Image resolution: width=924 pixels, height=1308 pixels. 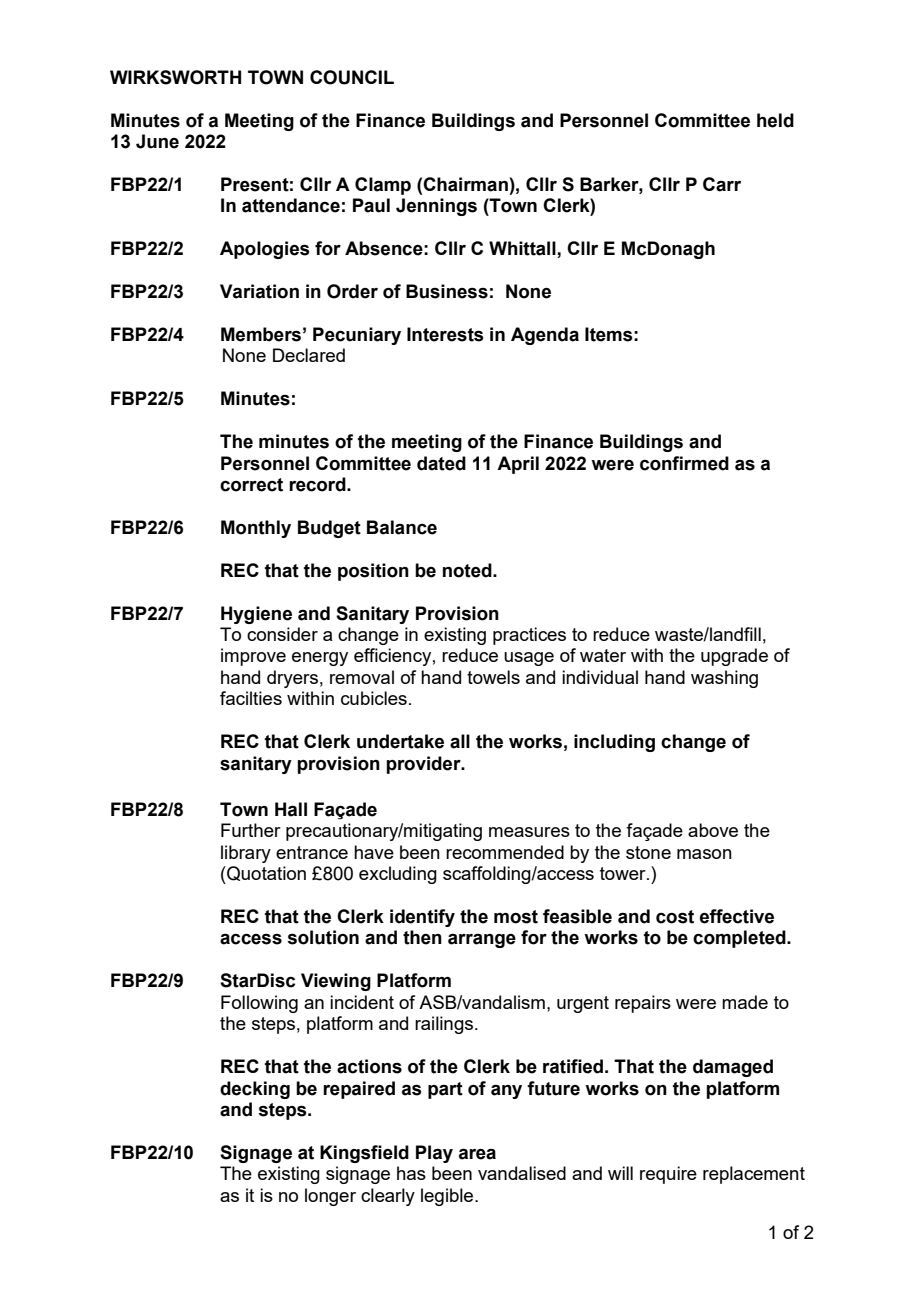 What do you see at coordinates (684, 463) in the page?
I see `confirmed` at bounding box center [684, 463].
